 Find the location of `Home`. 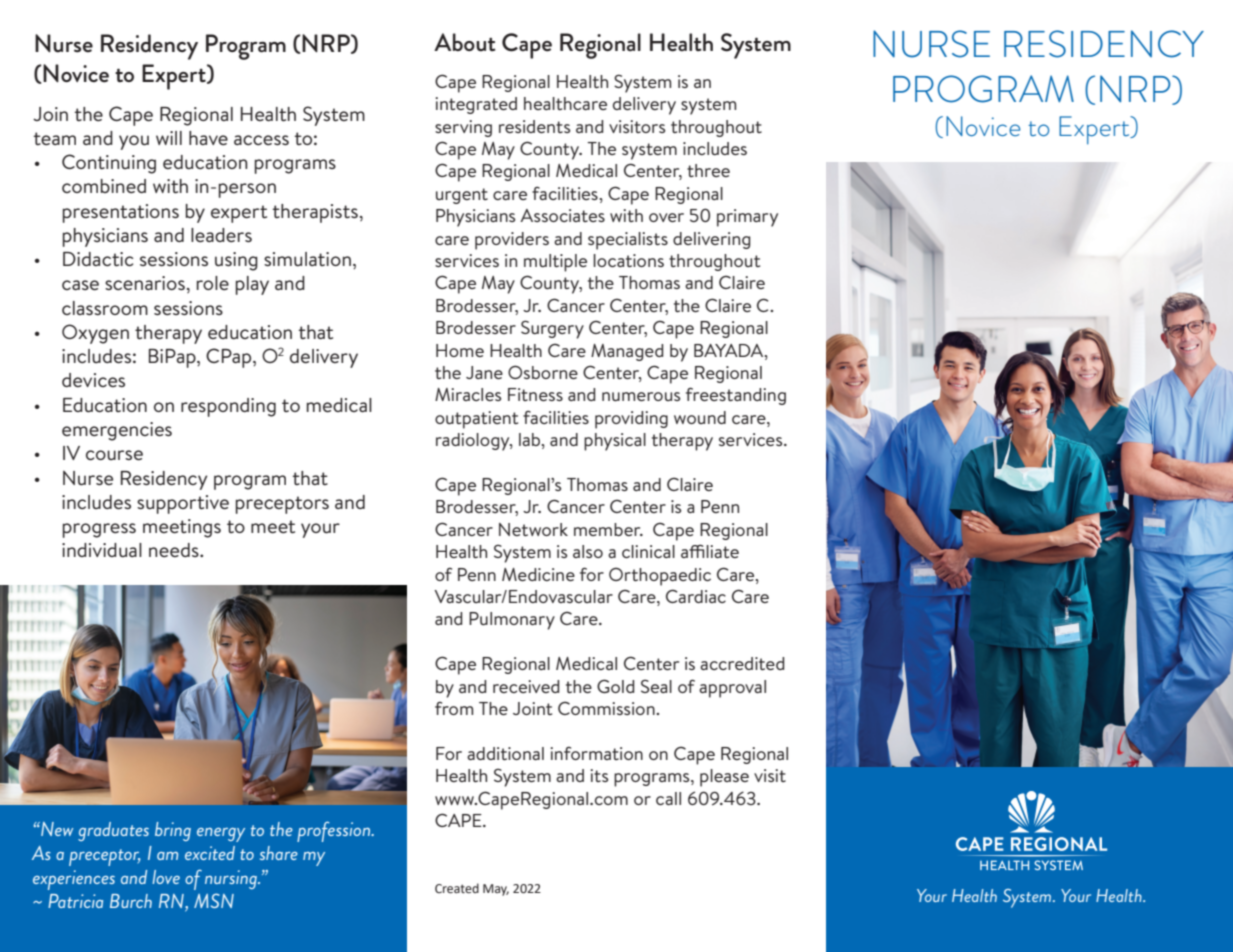

Home is located at coordinates (460, 350).
